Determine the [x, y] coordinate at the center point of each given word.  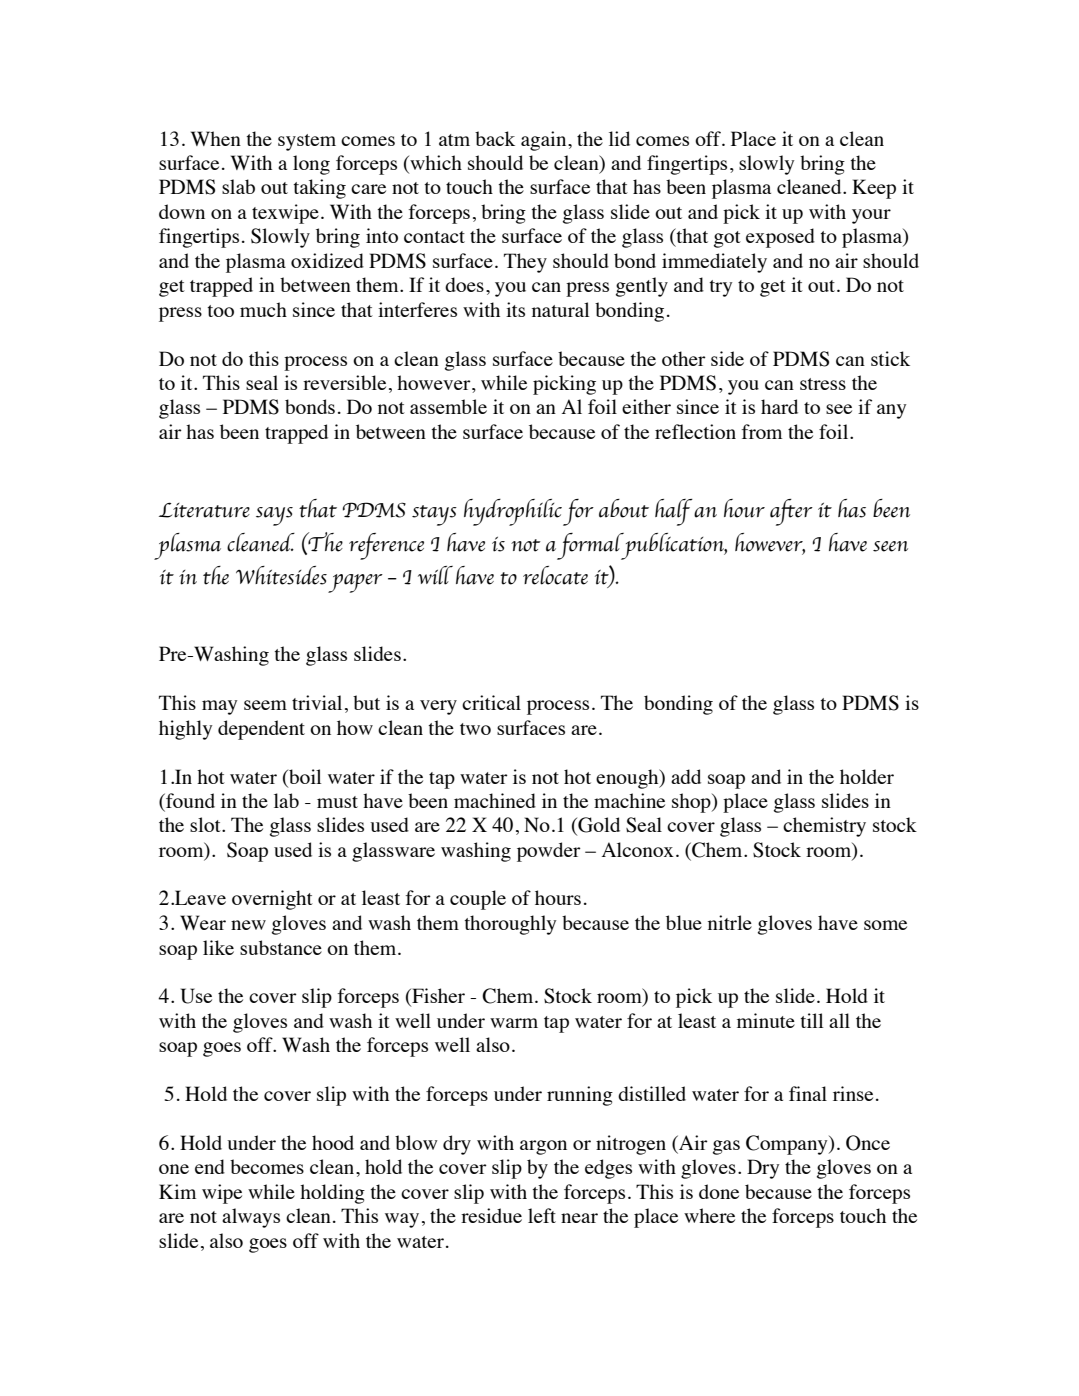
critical [491, 702]
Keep [874, 189]
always [251, 1218]
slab [238, 186]
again [545, 141]
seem [265, 705]
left [542, 1215]
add [686, 776]
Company [788, 1145]
